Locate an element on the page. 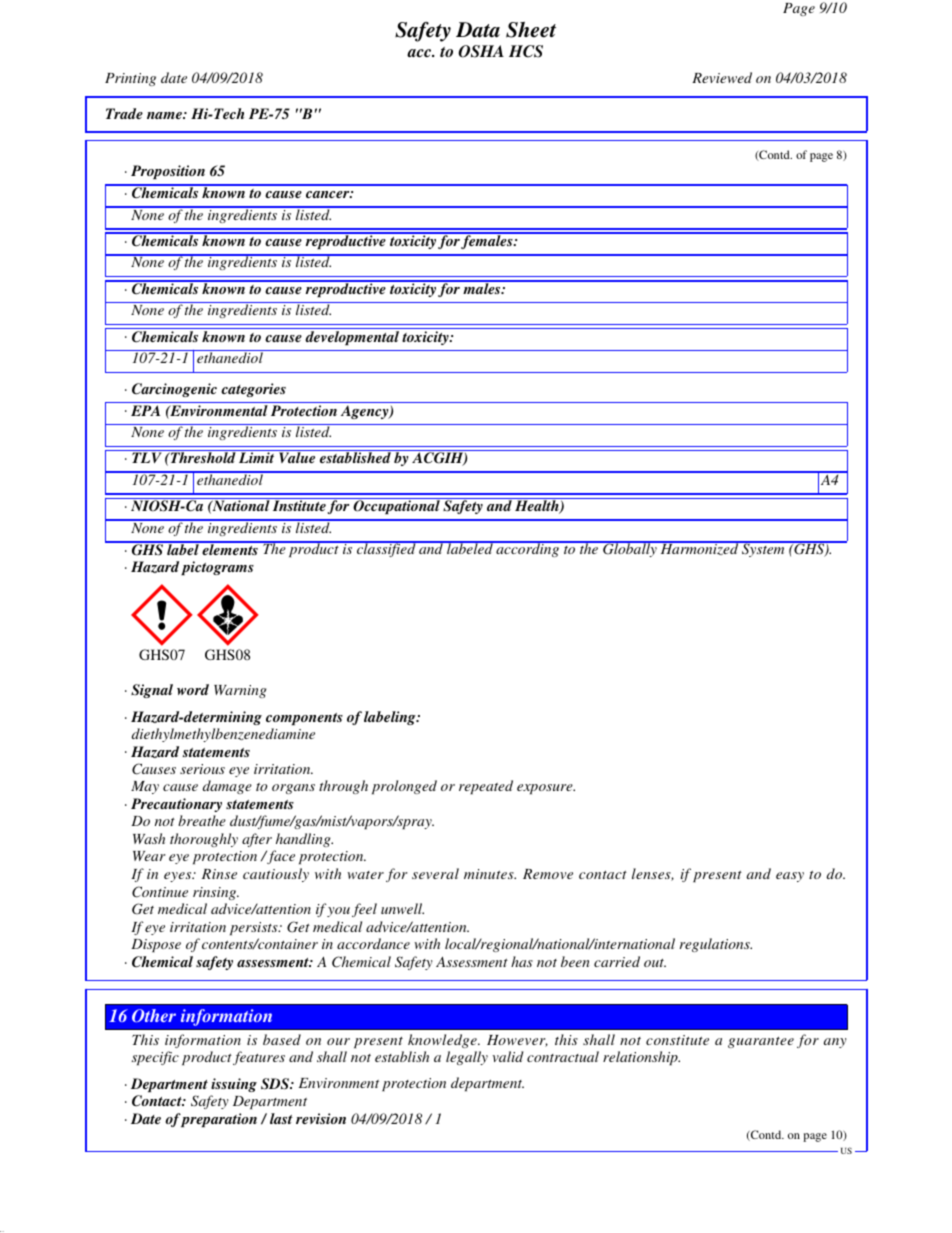  repeated is located at coordinates (486, 787).
